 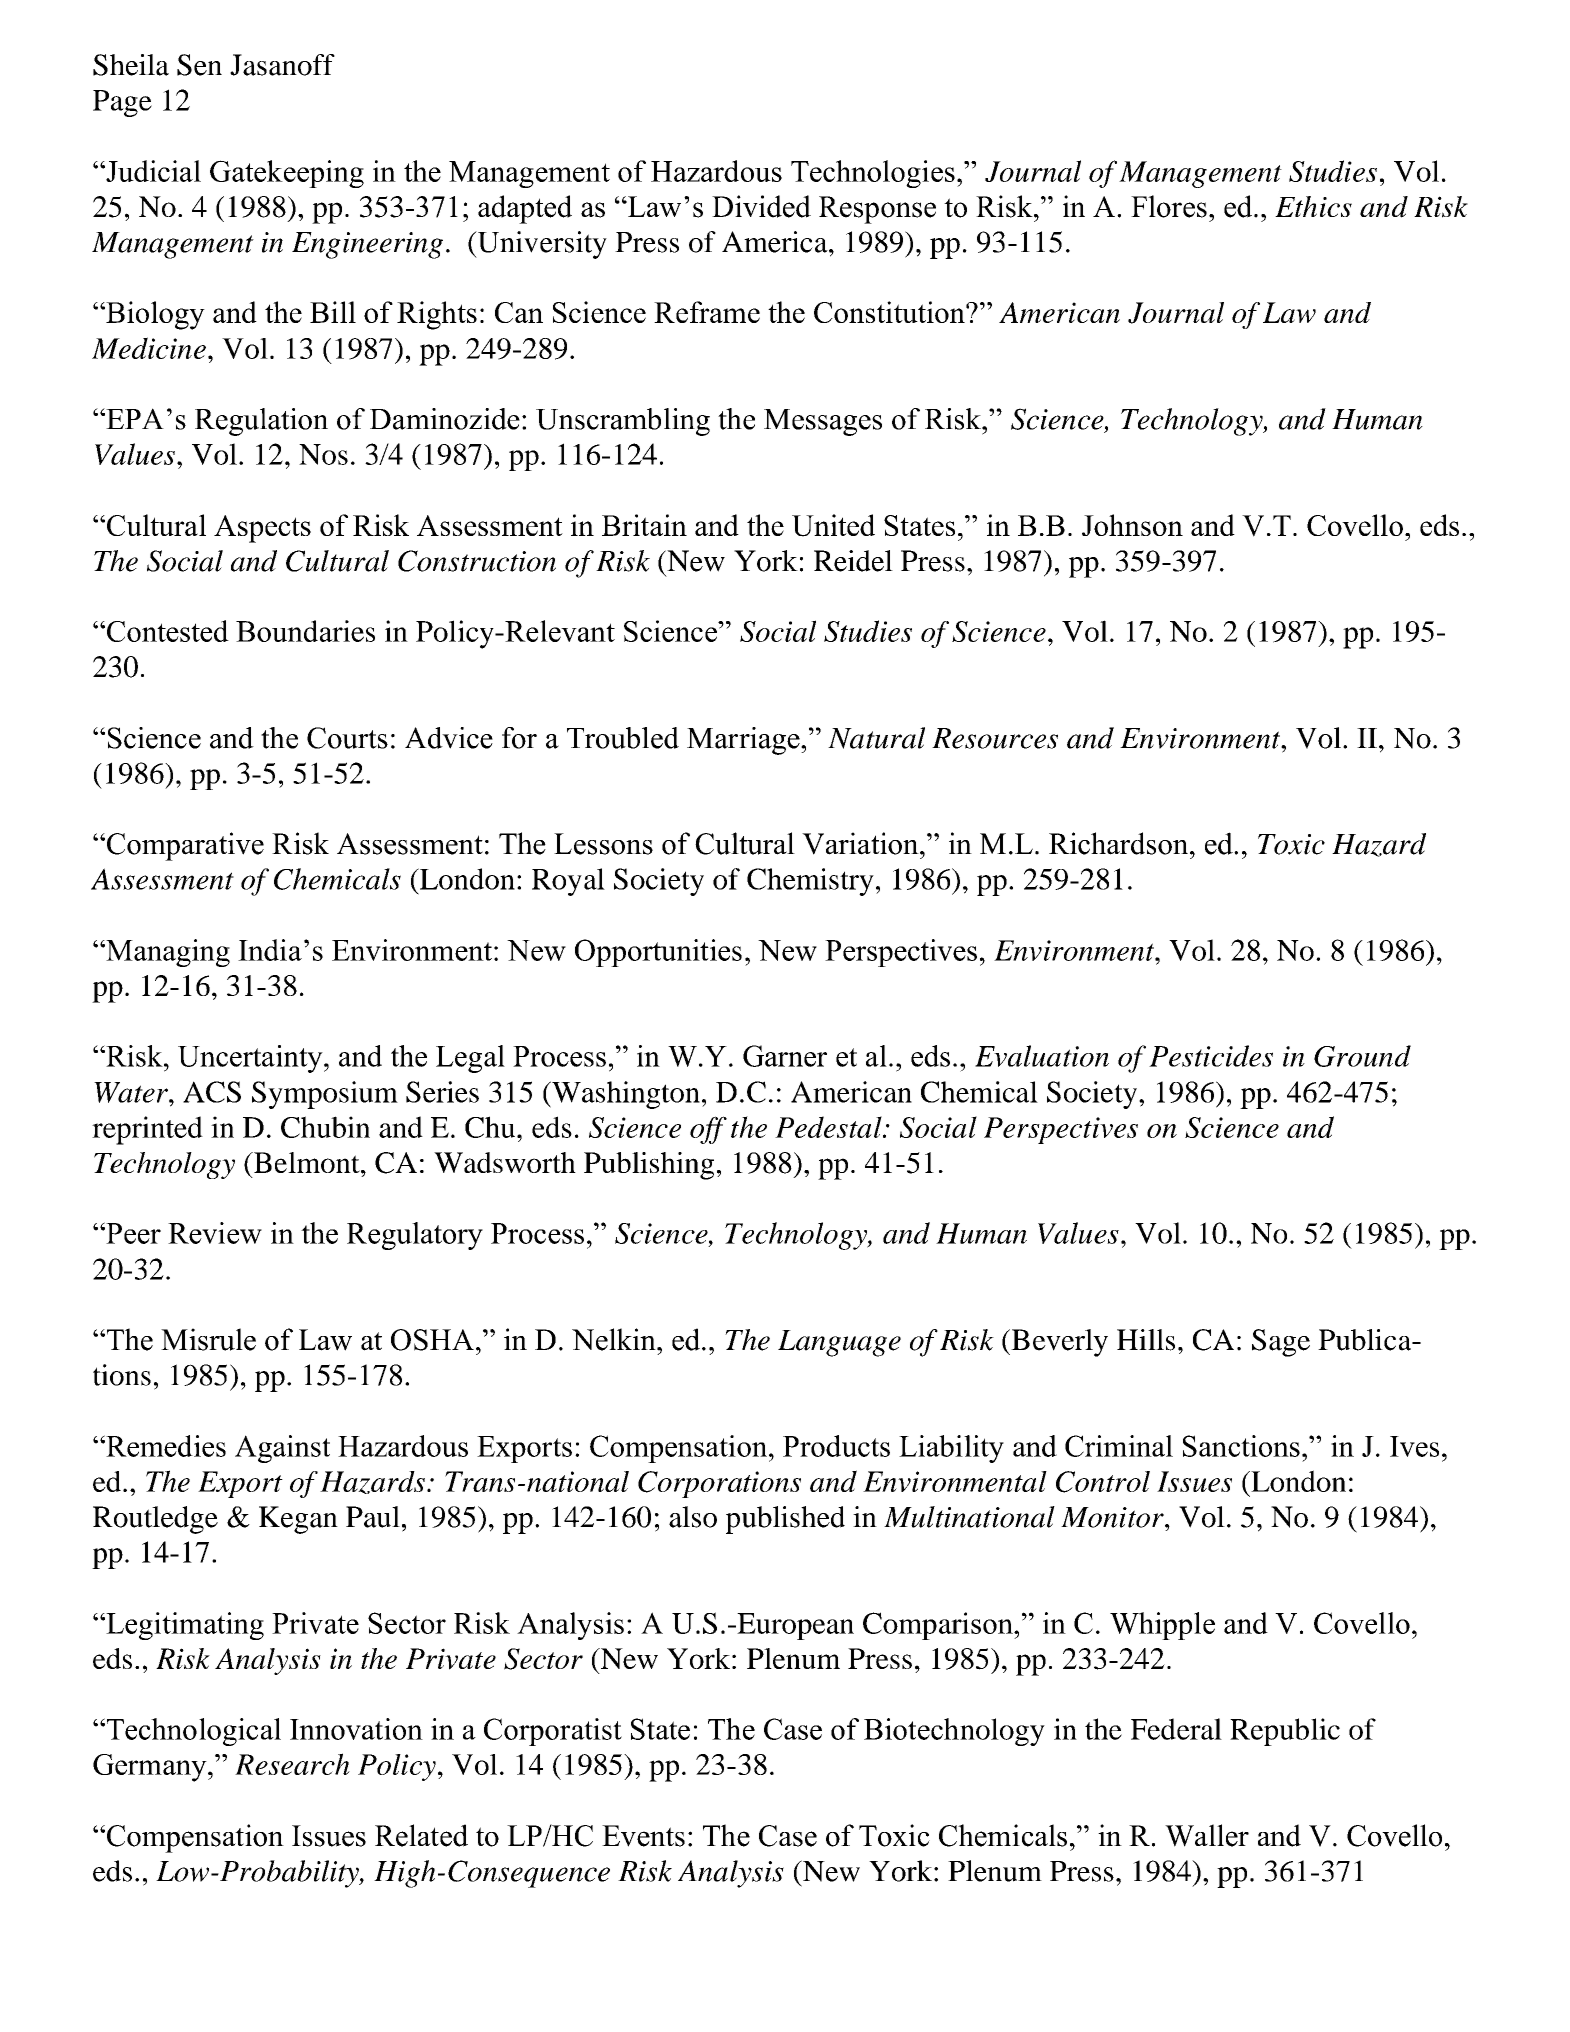 I want to click on Managing, so click(x=167, y=953).
